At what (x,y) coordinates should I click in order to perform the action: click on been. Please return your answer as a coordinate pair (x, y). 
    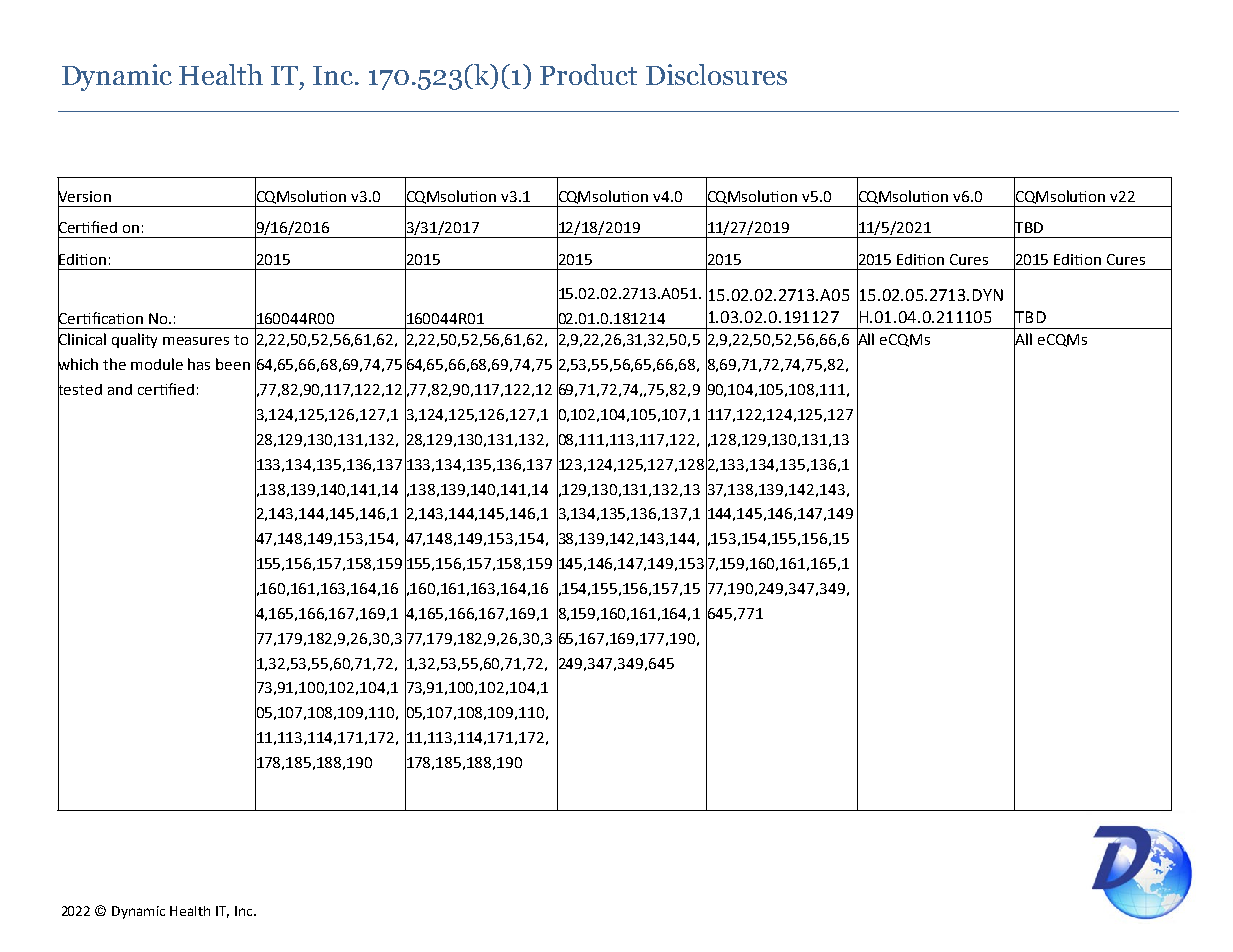
    Looking at the image, I should click on (233, 364).
